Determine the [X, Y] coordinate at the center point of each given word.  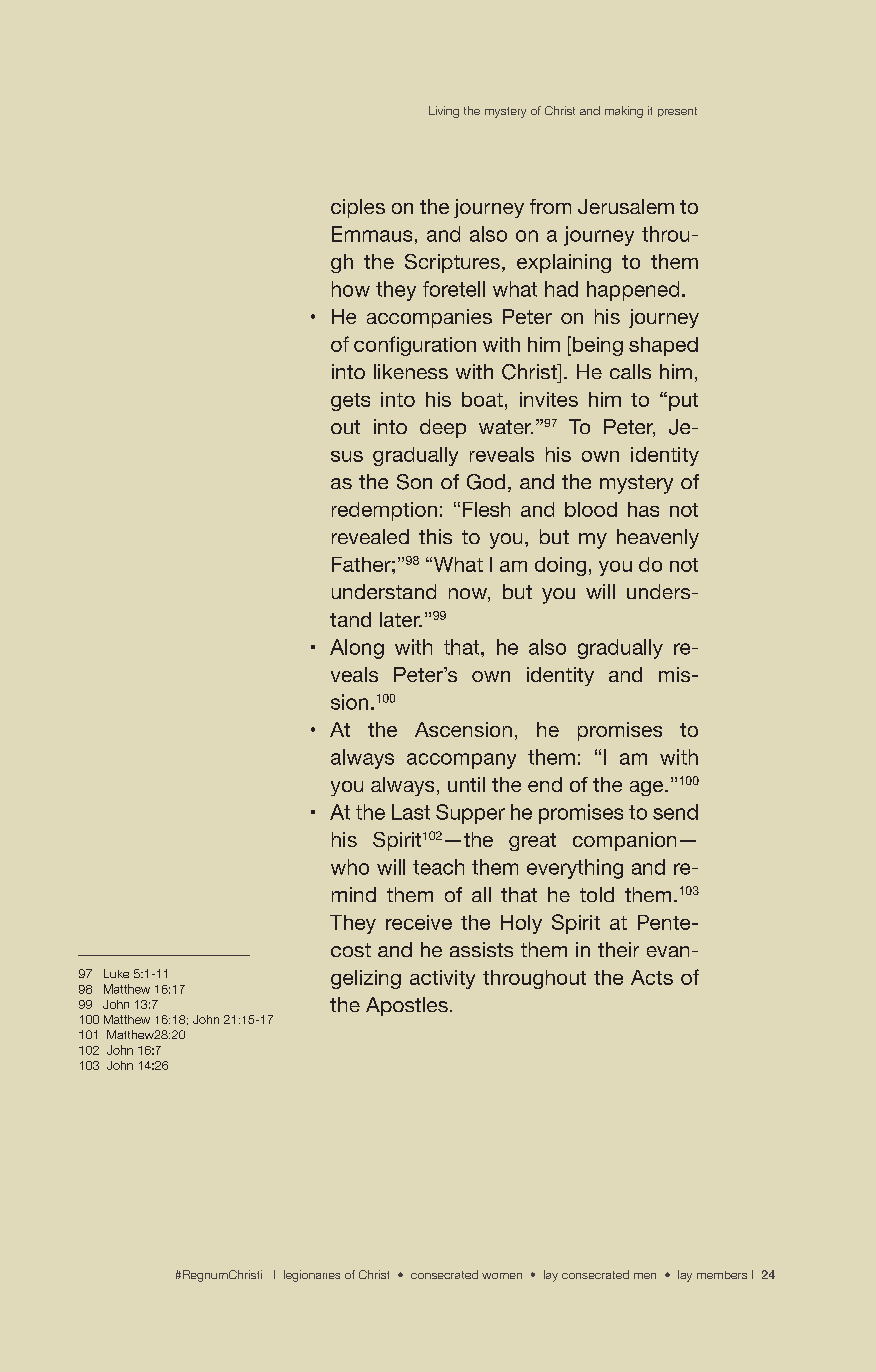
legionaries [312, 1276]
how [351, 289]
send [675, 812]
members [722, 1275]
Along [357, 649]
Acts [652, 977]
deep [443, 428]
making [624, 112]
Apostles [407, 1006]
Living [444, 112]
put [683, 402]
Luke [116, 973]
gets [350, 402]
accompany [461, 761]
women [502, 1276]
